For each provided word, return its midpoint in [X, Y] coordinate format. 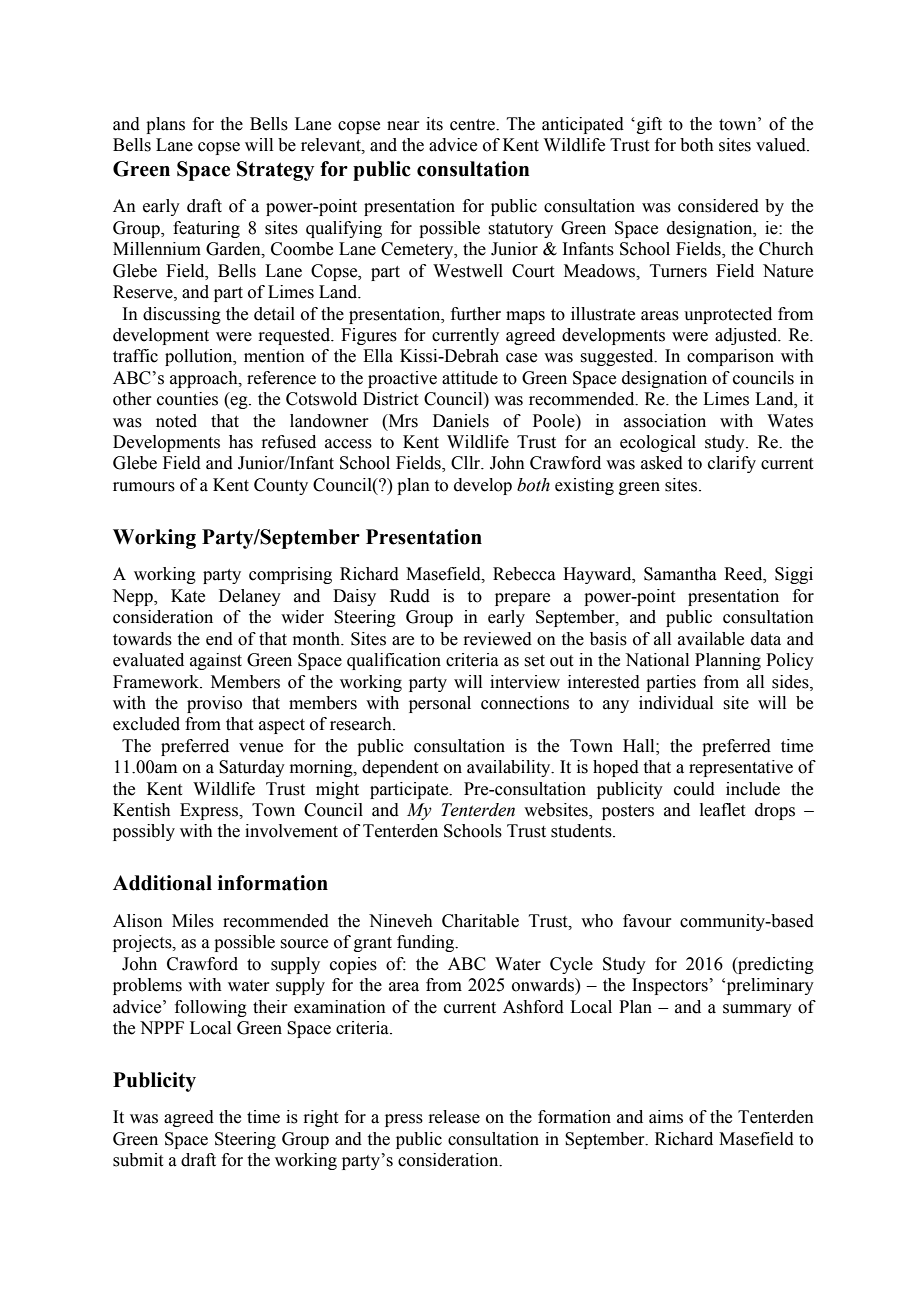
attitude [470, 378]
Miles [193, 921]
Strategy [275, 171]
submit [138, 1160]
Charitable [480, 921]
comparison [730, 357]
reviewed [497, 639]
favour [647, 921]
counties [187, 399]
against [216, 661]
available [711, 639]
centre [473, 125]
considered [718, 206]
